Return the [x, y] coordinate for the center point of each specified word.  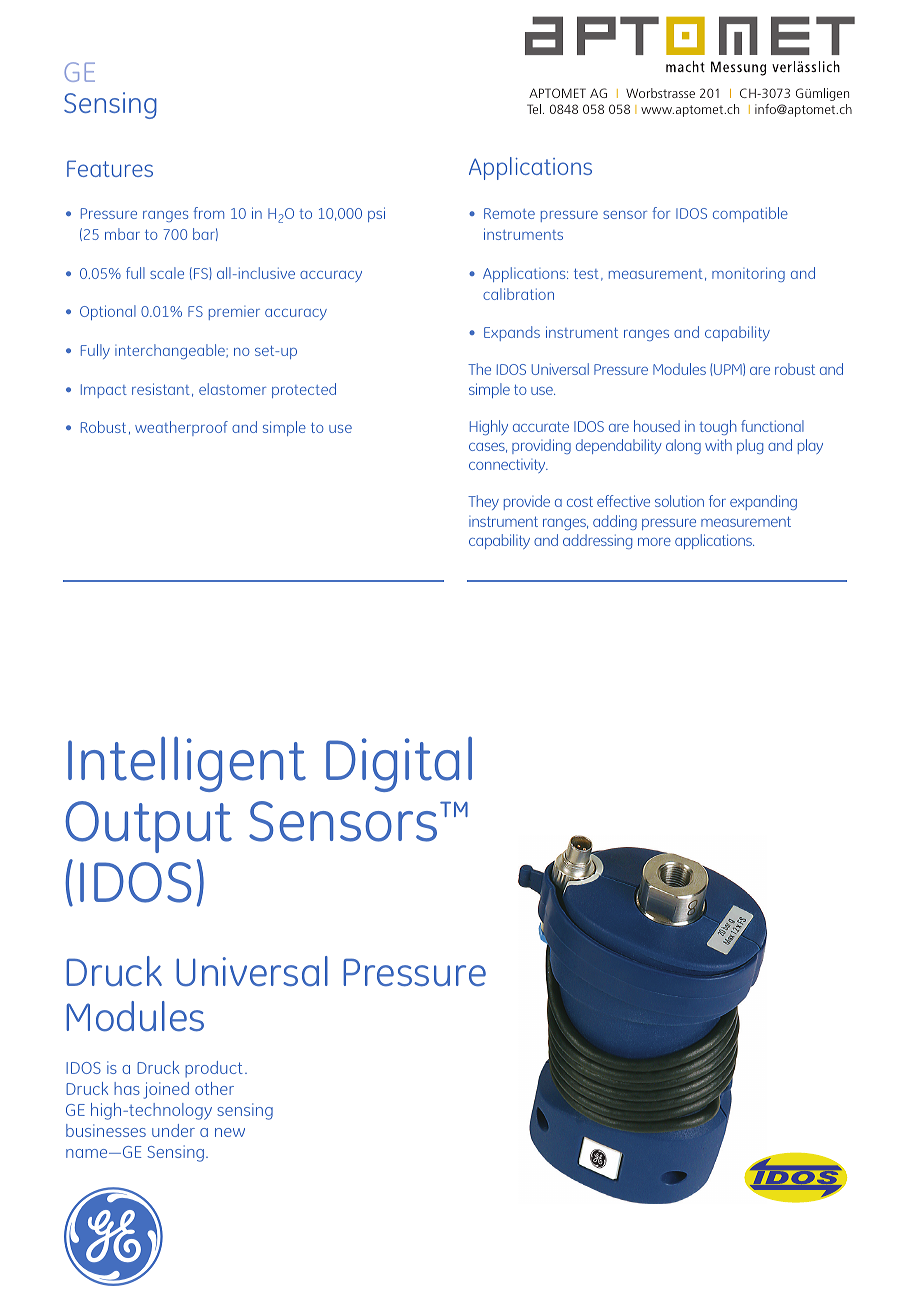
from [208, 213]
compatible [750, 214]
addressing [597, 541]
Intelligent [187, 764]
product [214, 1069]
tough [717, 427]
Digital [399, 764]
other [214, 1088]
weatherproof [181, 428]
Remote [509, 213]
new [230, 1132]
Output [148, 827]
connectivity [508, 466]
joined [166, 1090]
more [654, 542]
